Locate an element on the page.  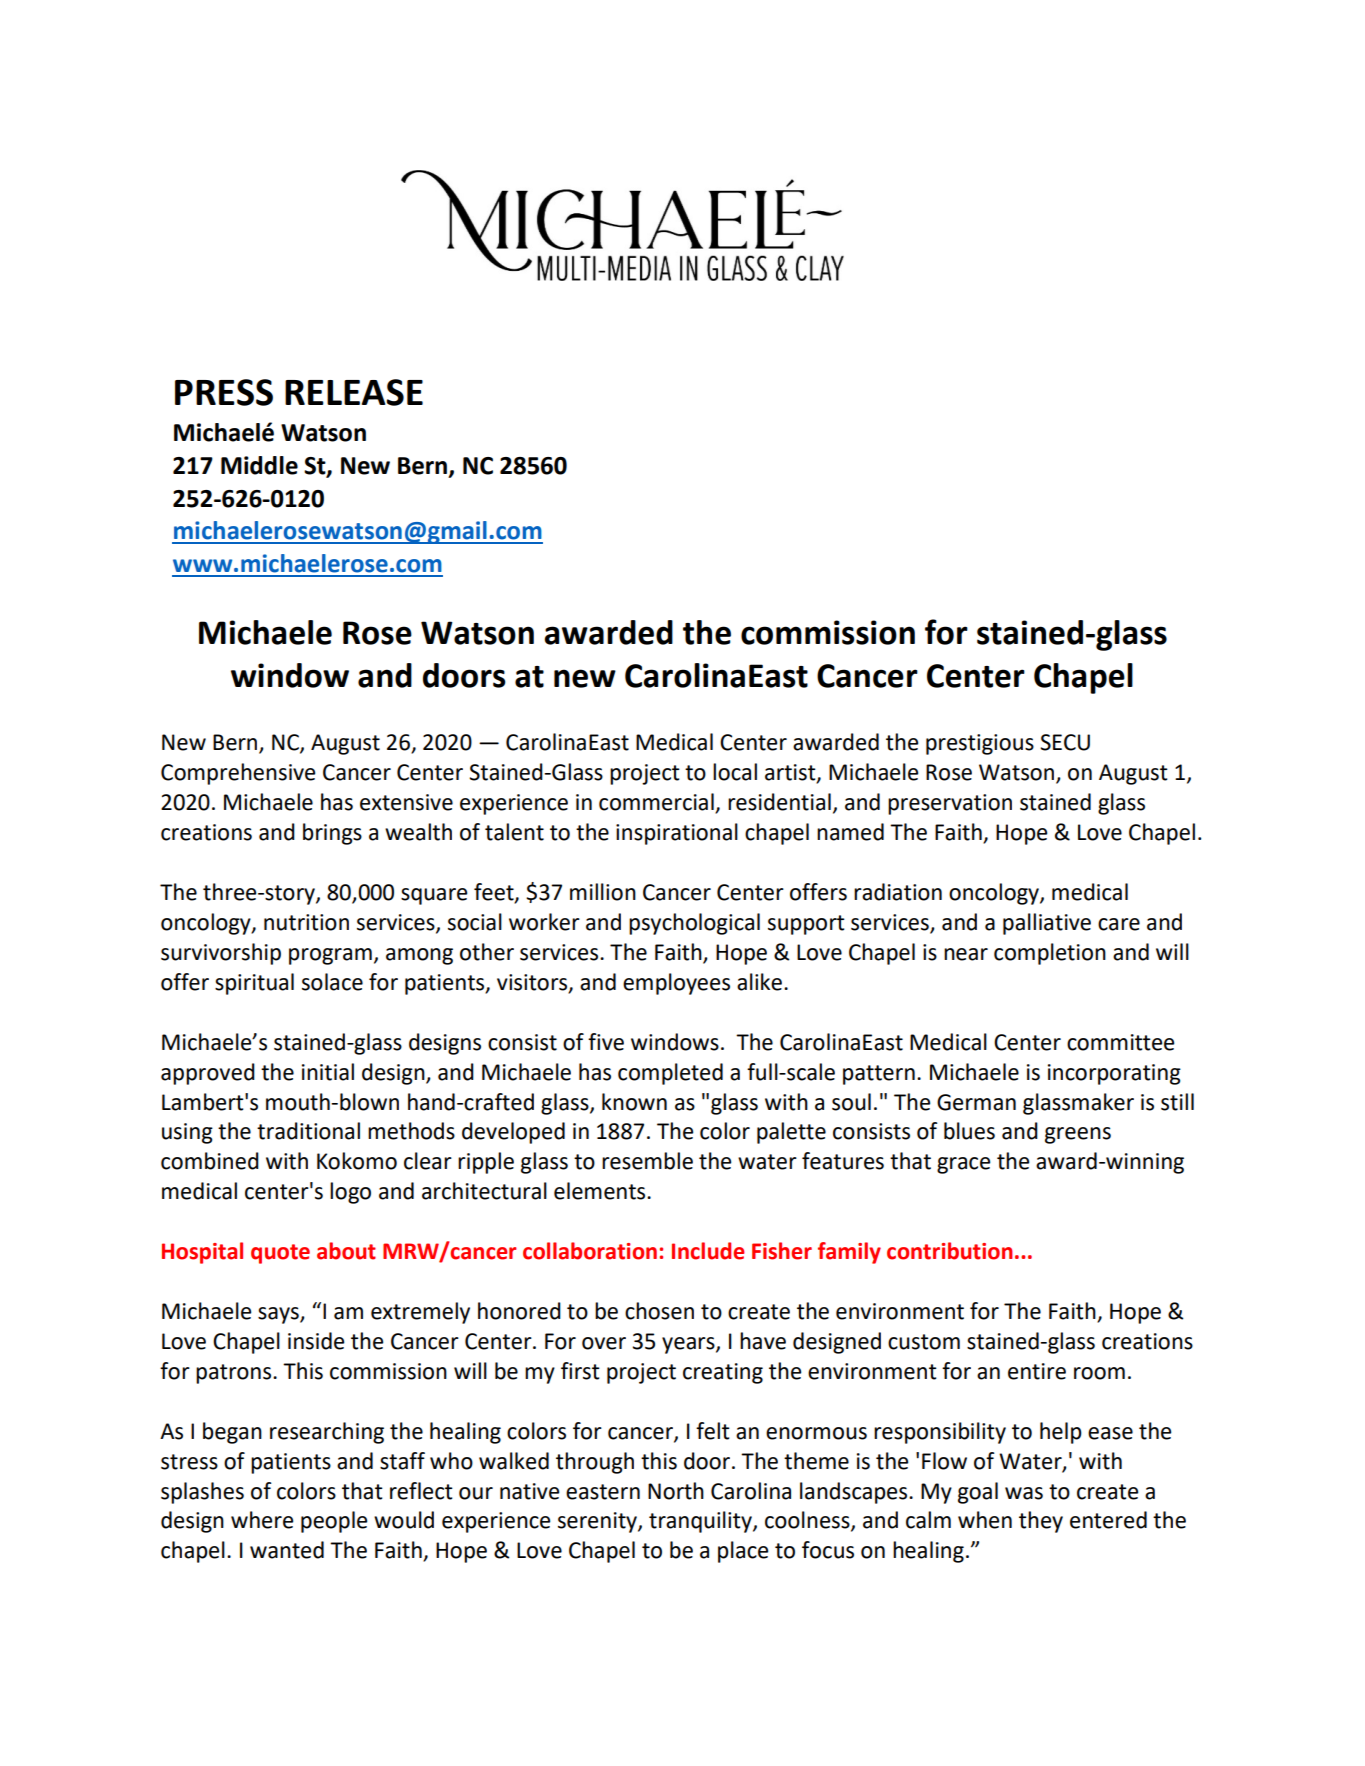
PRESS is located at coordinates (224, 392).
